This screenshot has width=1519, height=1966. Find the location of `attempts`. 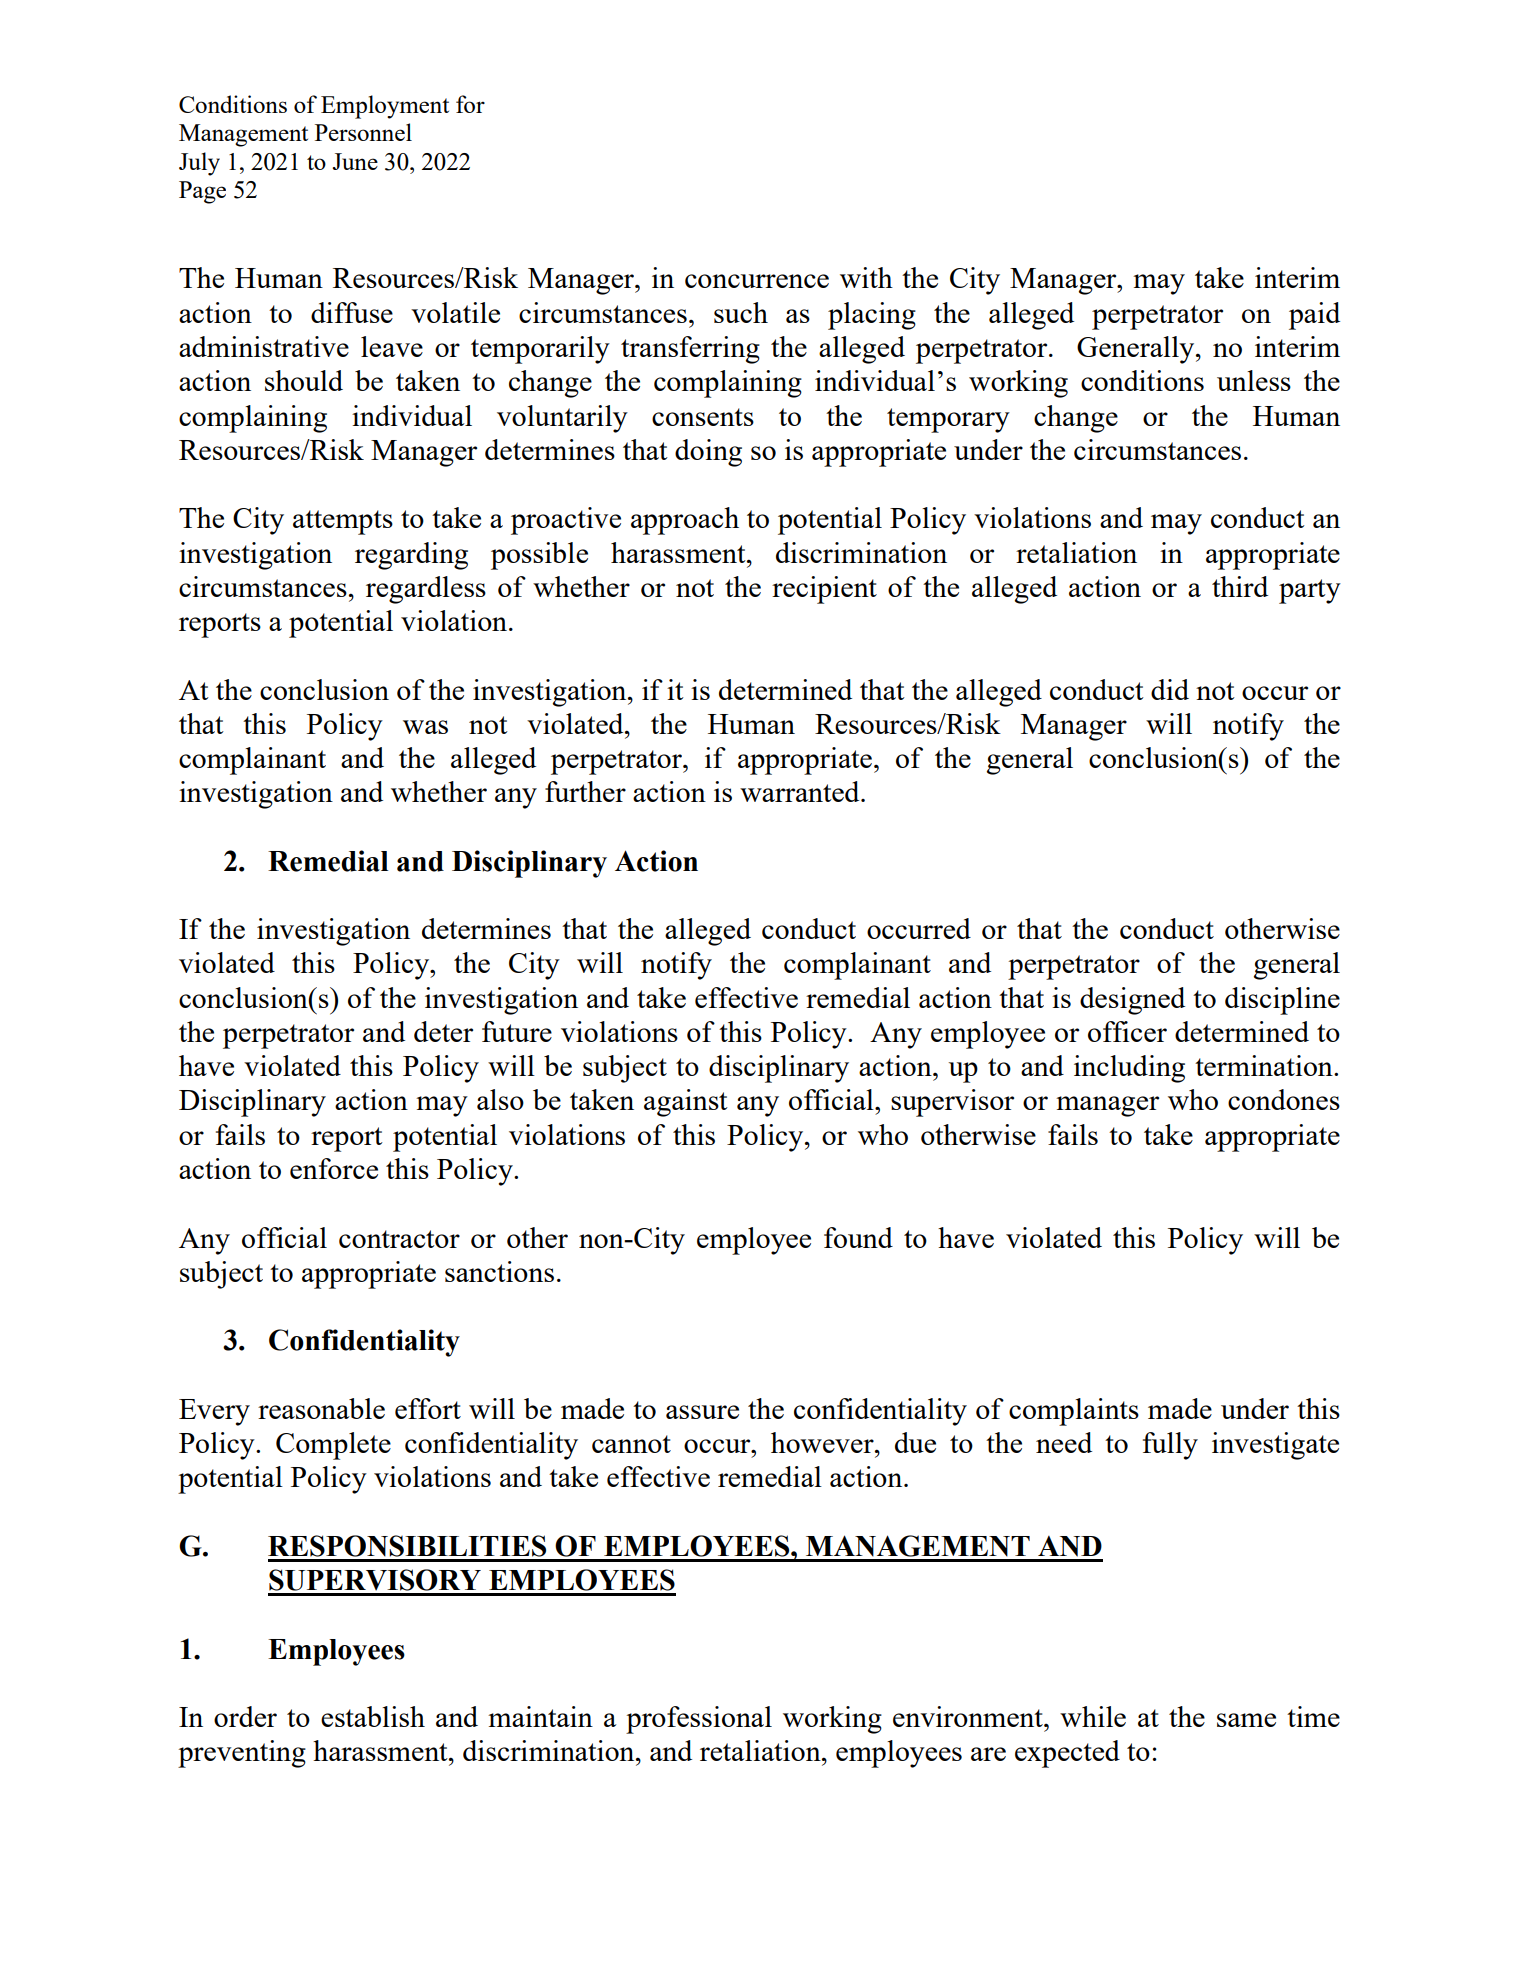

attempts is located at coordinates (343, 522).
